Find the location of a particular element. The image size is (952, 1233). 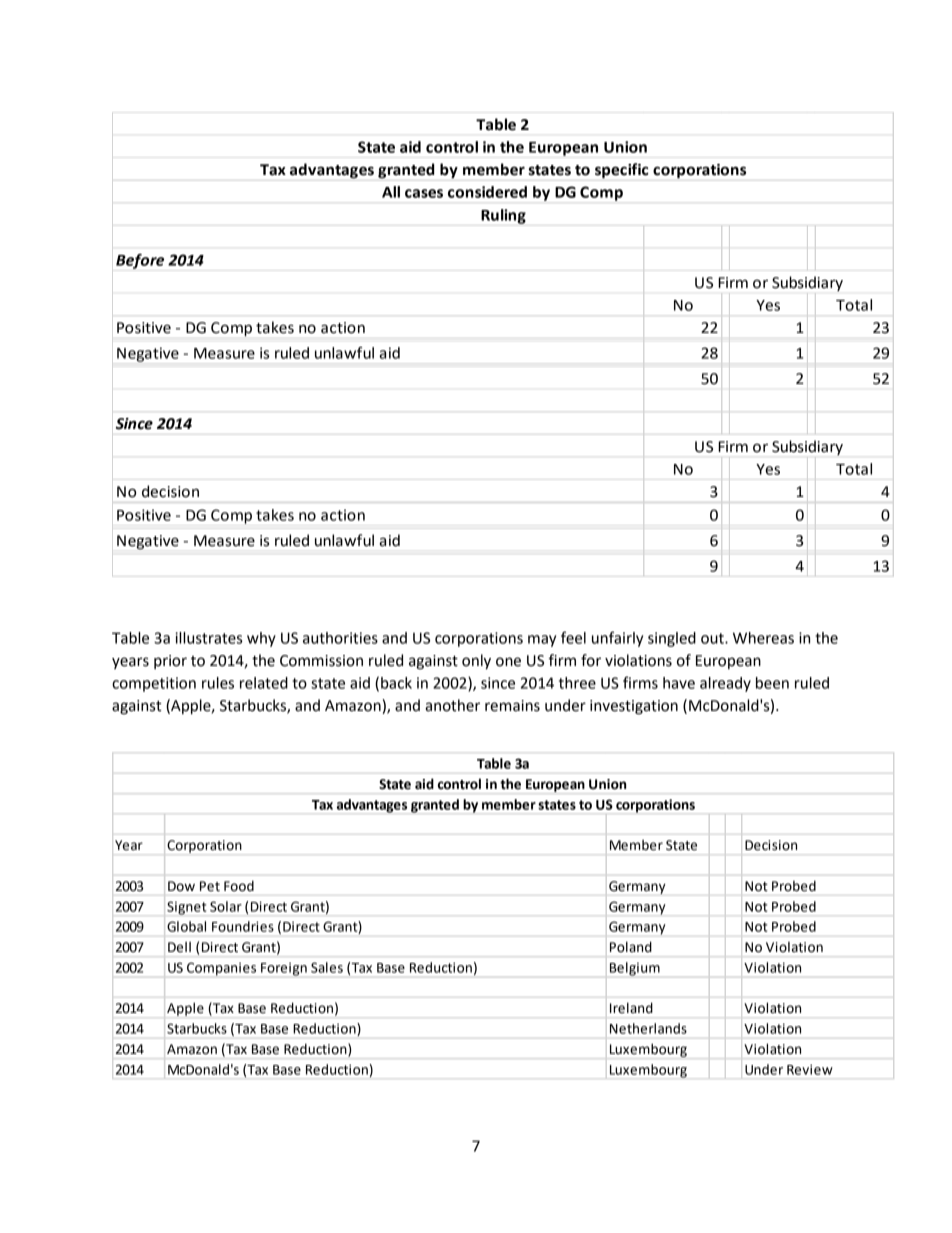

Ireland is located at coordinates (631, 1008).
